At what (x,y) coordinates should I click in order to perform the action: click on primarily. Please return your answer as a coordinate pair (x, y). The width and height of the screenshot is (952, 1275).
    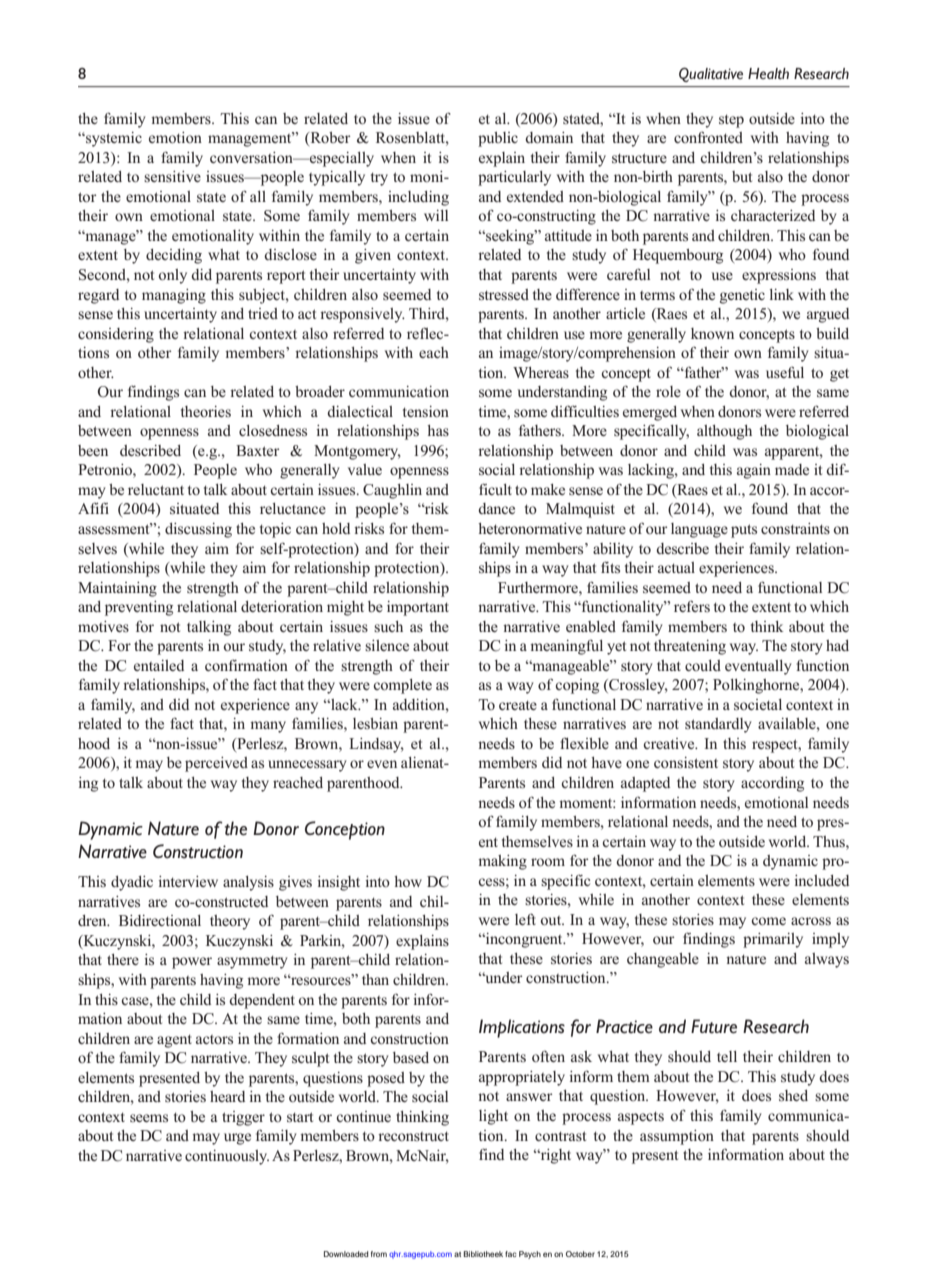
    Looking at the image, I should click on (773, 940).
